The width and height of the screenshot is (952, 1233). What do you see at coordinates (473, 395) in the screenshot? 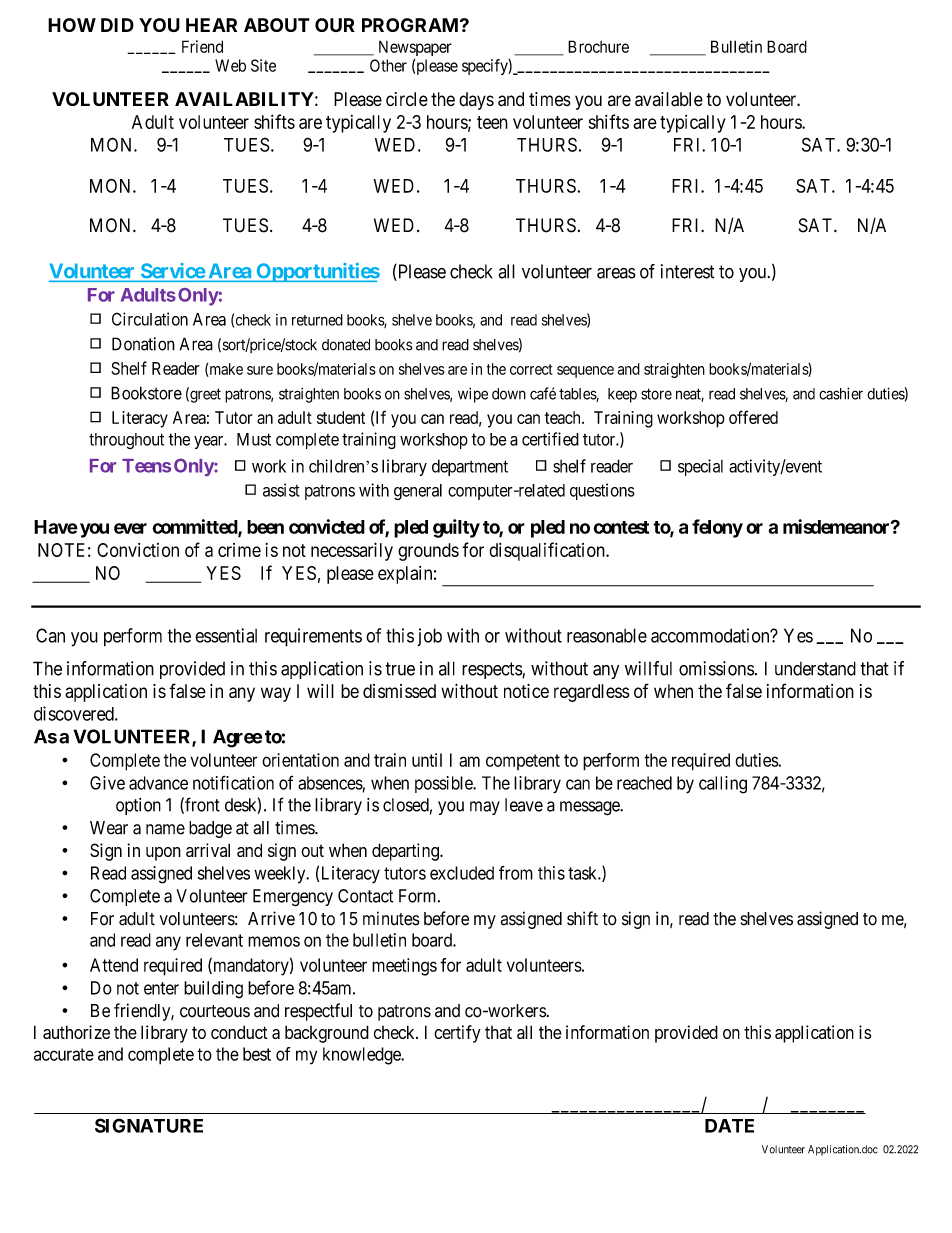
I see `wipe` at bounding box center [473, 395].
